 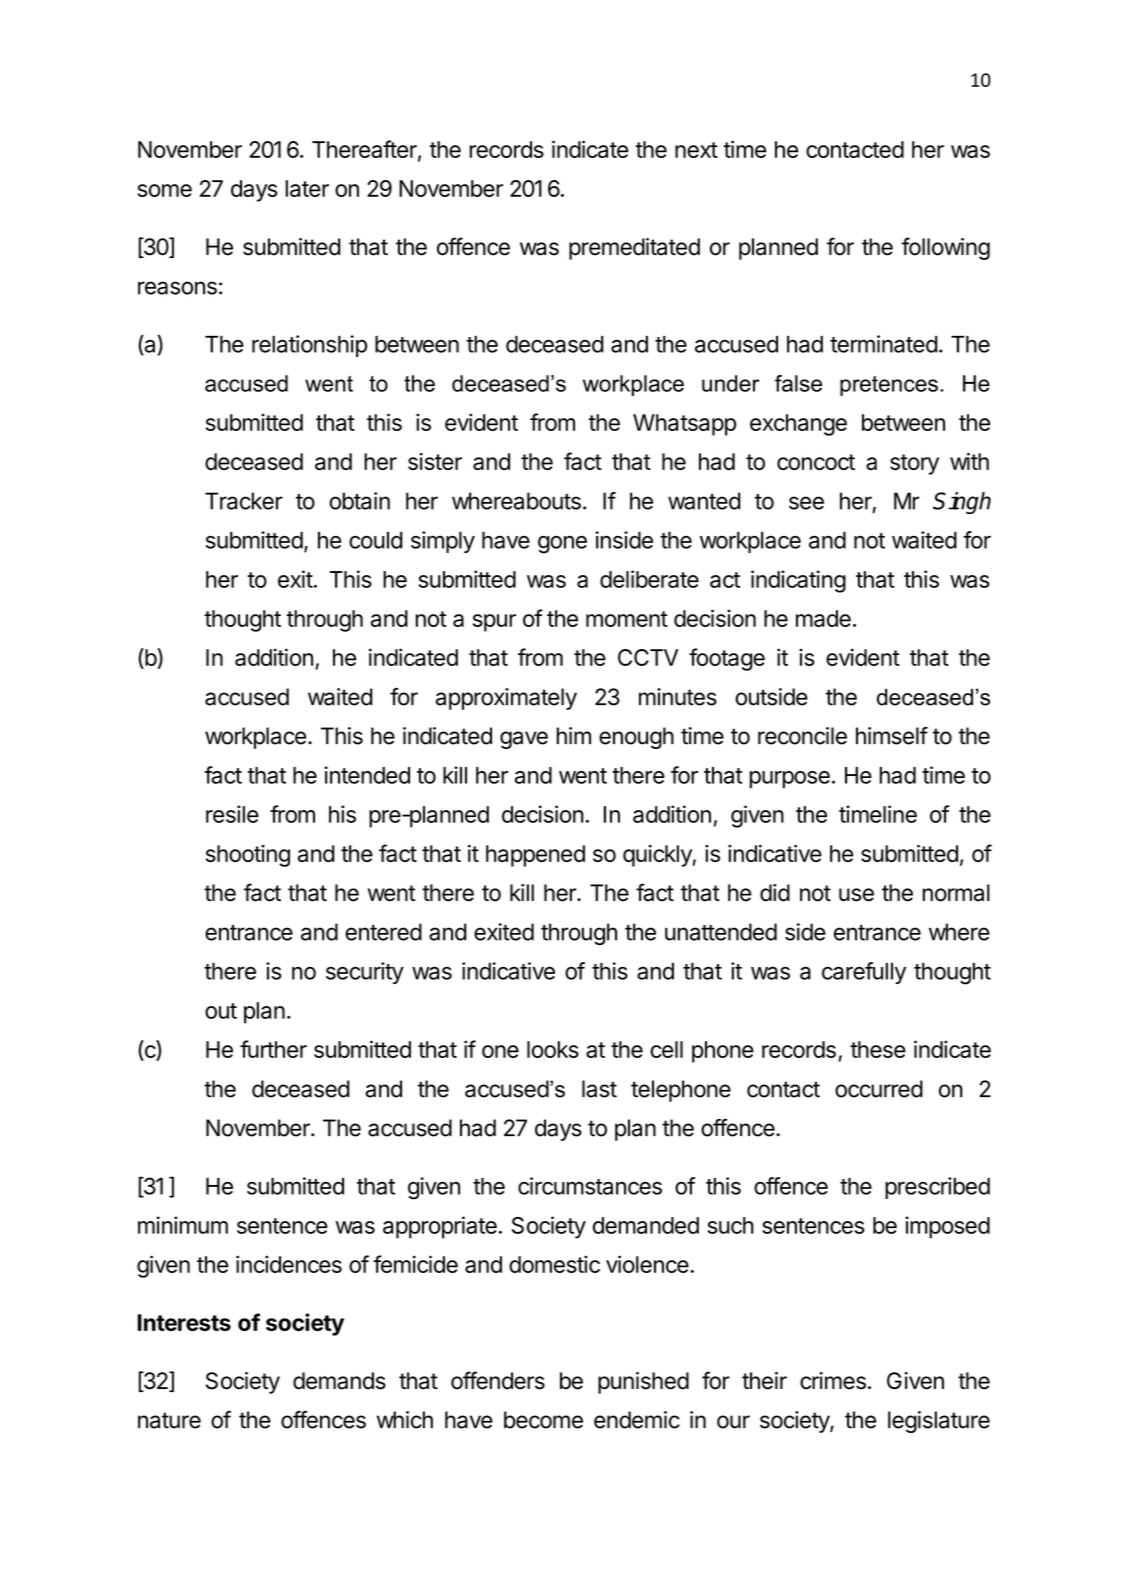 I want to click on later, so click(x=307, y=188).
